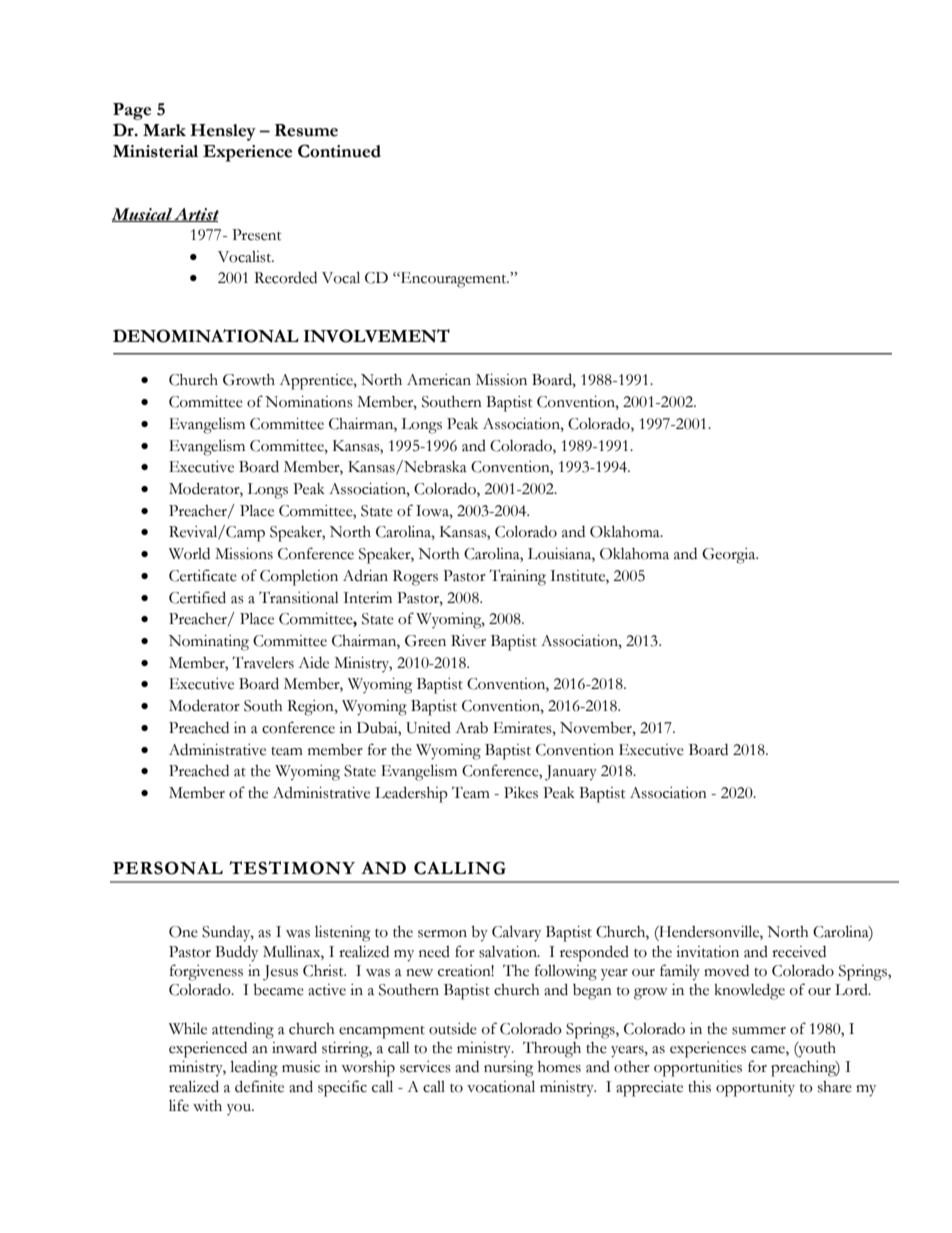 This image has width=952, height=1233. What do you see at coordinates (521, 793) in the image?
I see `Pikes` at bounding box center [521, 793].
